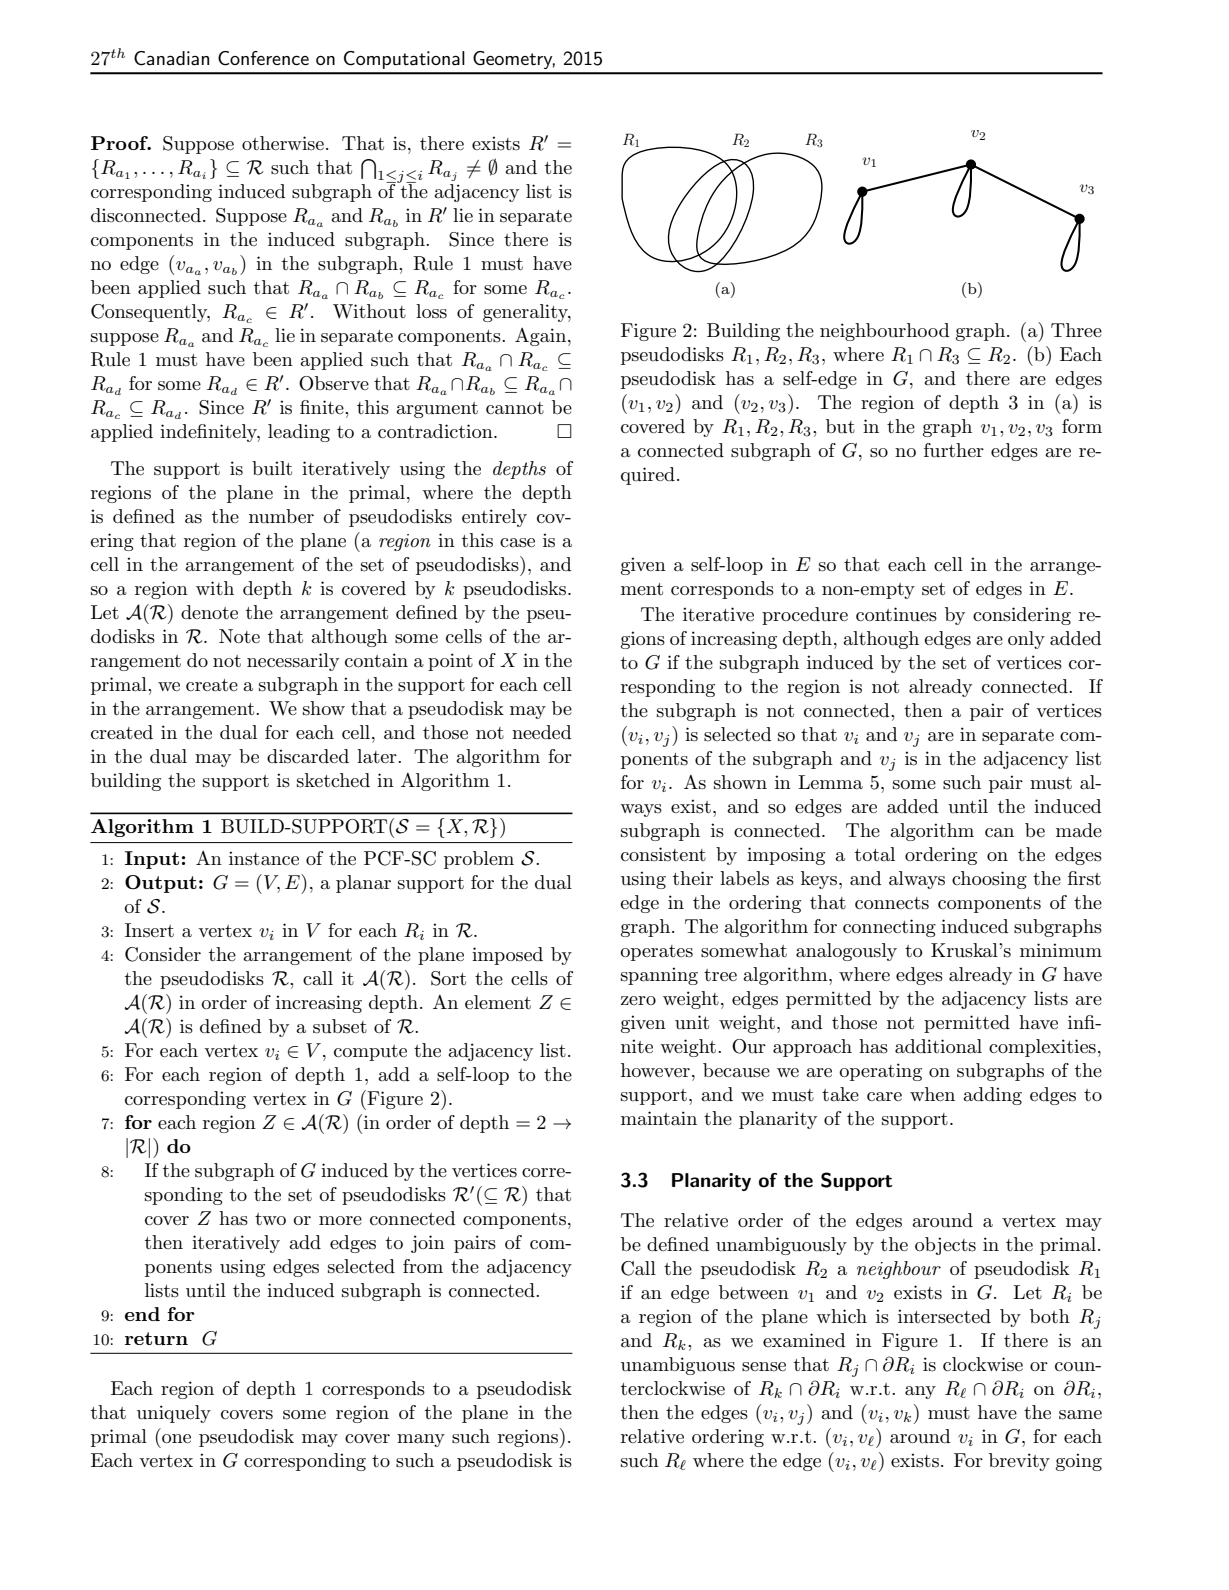 The height and width of the page is (1590, 1229). I want to click on discarded, so click(308, 756).
